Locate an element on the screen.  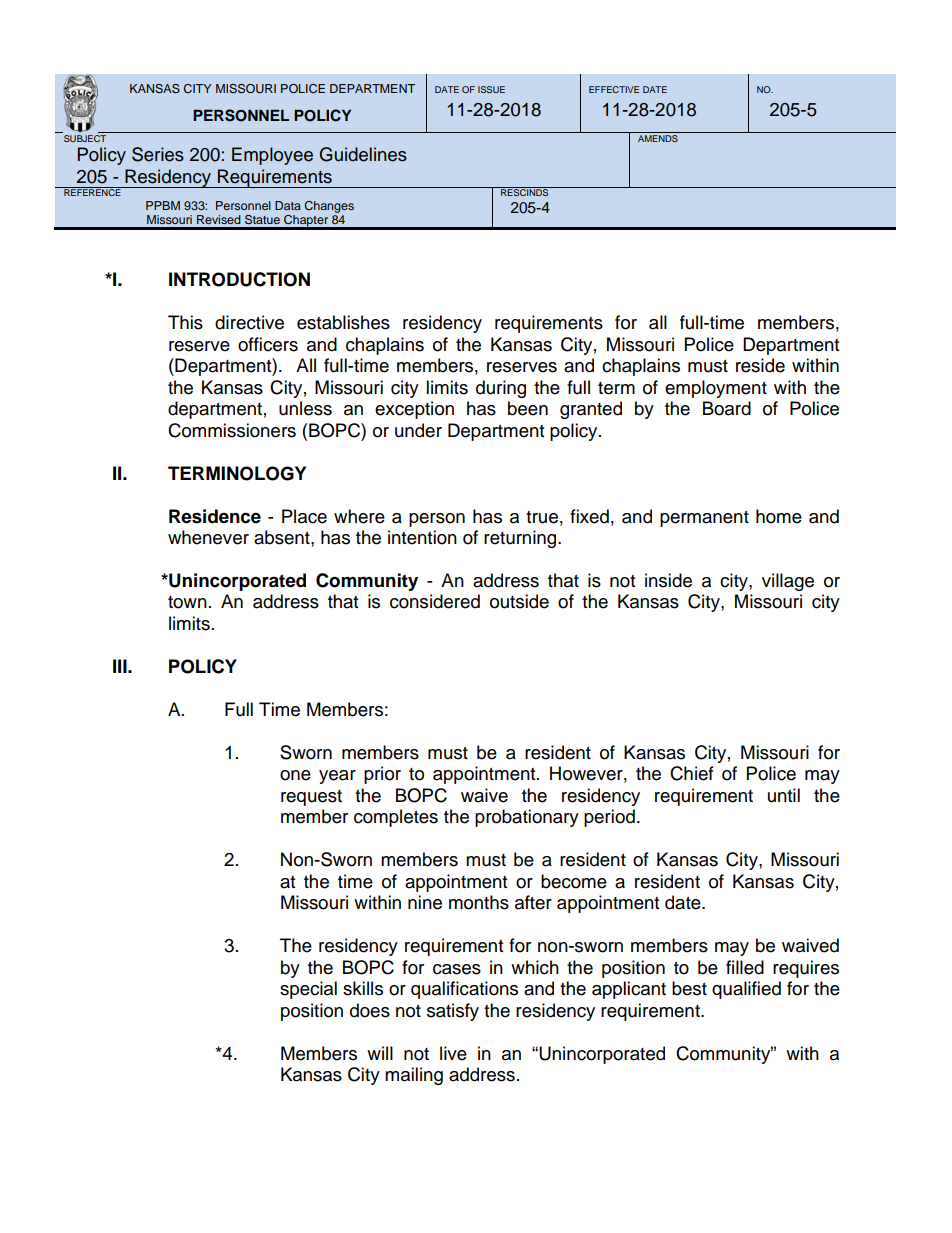
qualified is located at coordinates (746, 990).
